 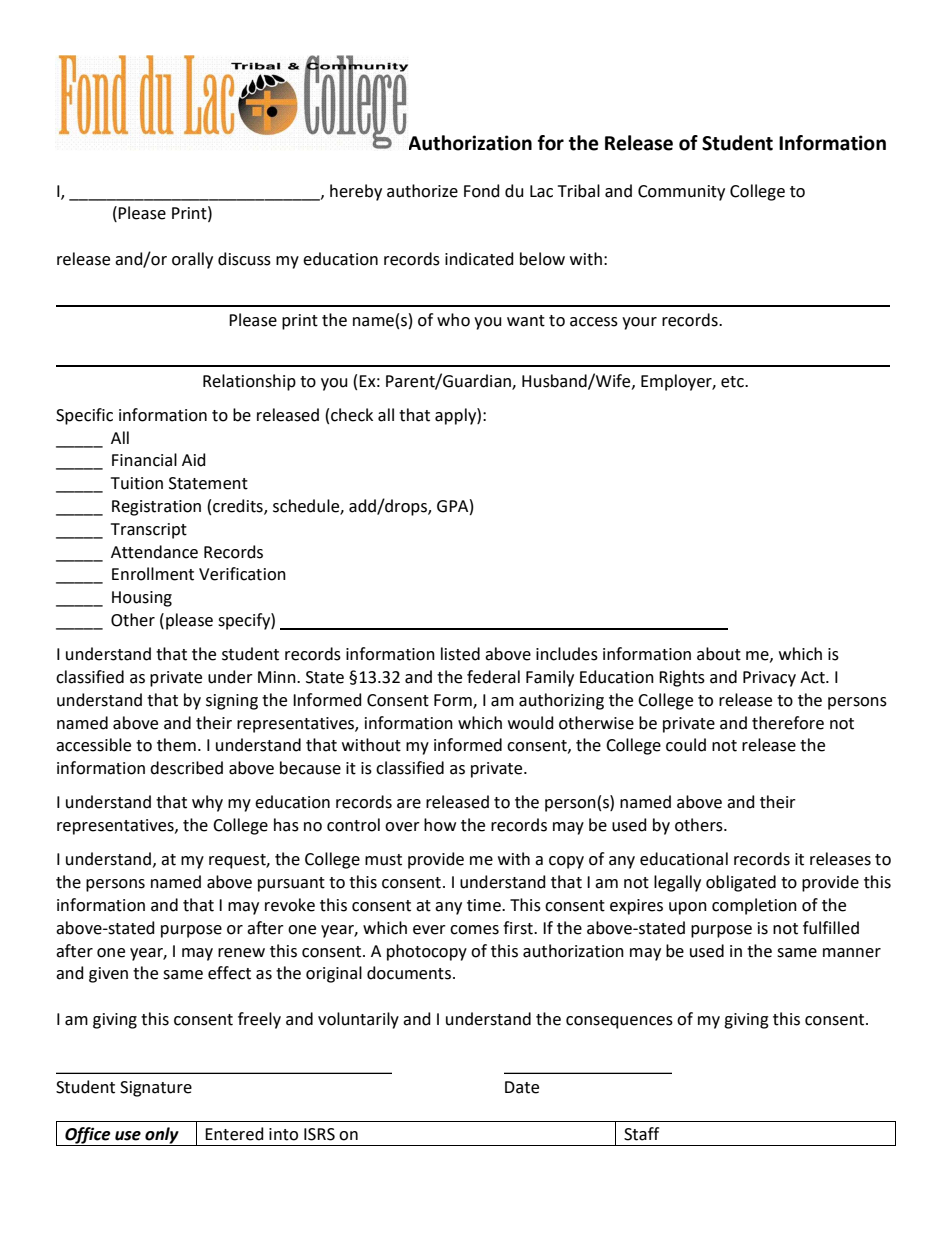 What do you see at coordinates (194, 460) in the screenshot?
I see `Aid` at bounding box center [194, 460].
